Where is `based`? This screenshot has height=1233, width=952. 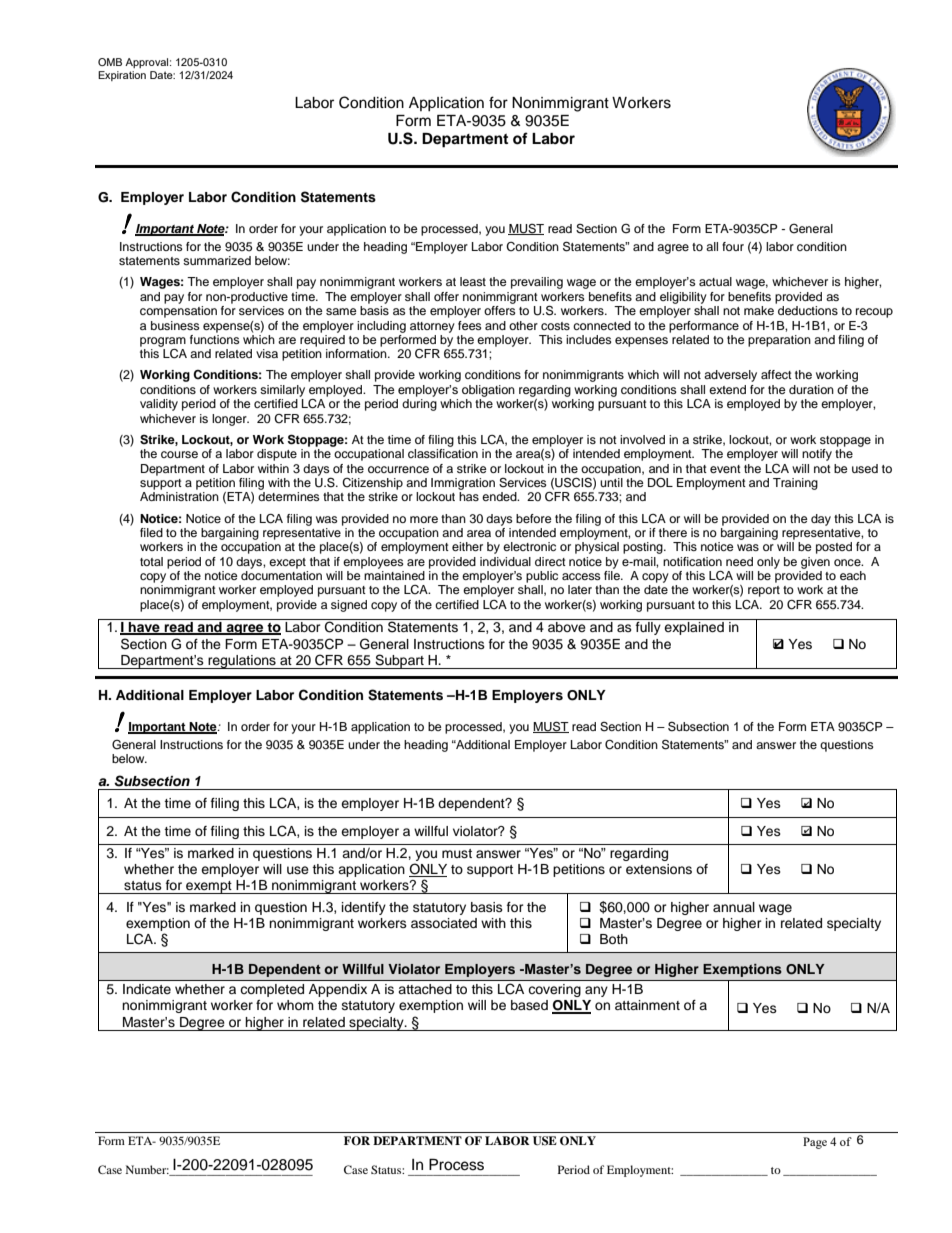
based is located at coordinates (529, 1005).
